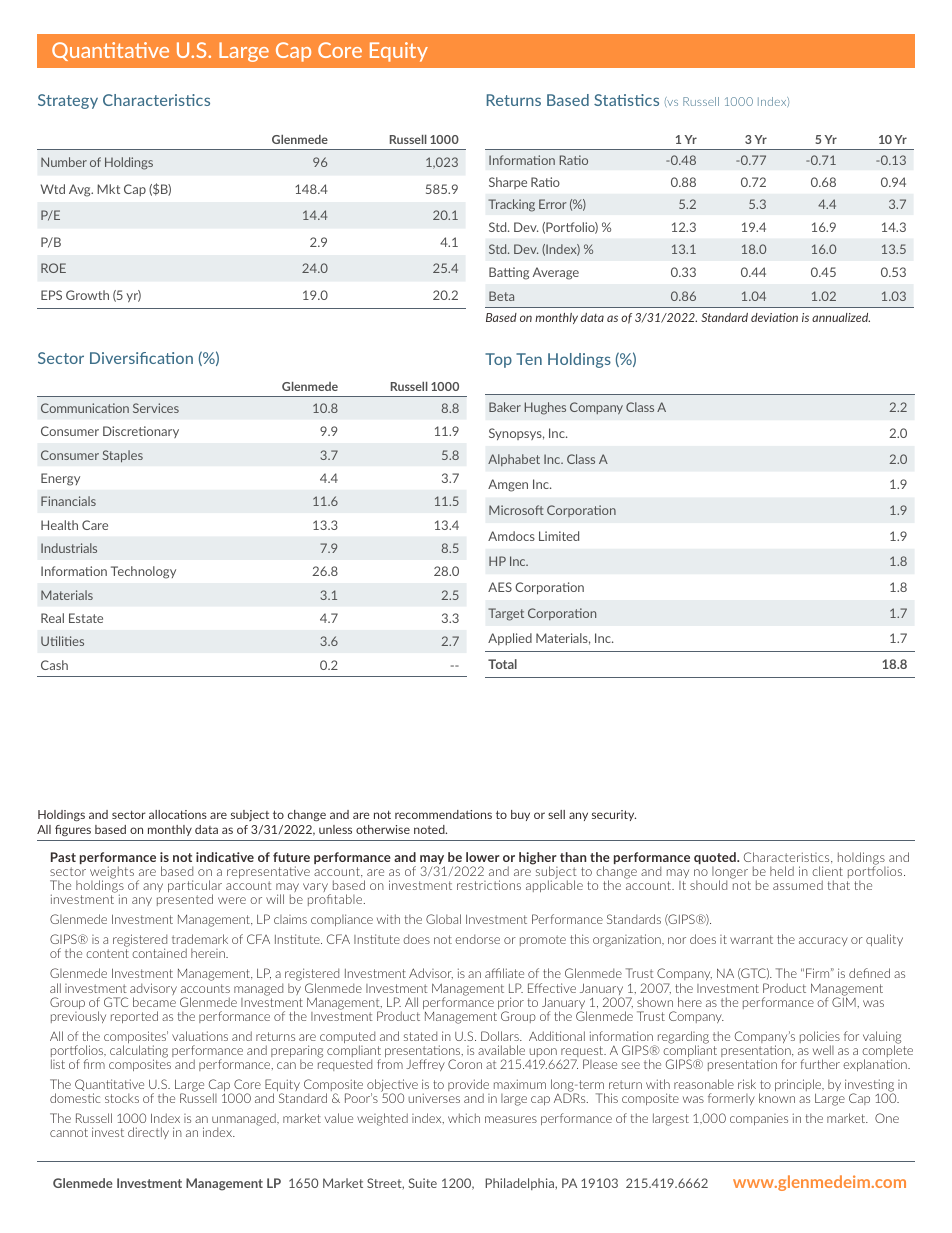 This page has height=1233, width=952. Describe the element at coordinates (68, 101) in the page. I see `Strategy` at that location.
